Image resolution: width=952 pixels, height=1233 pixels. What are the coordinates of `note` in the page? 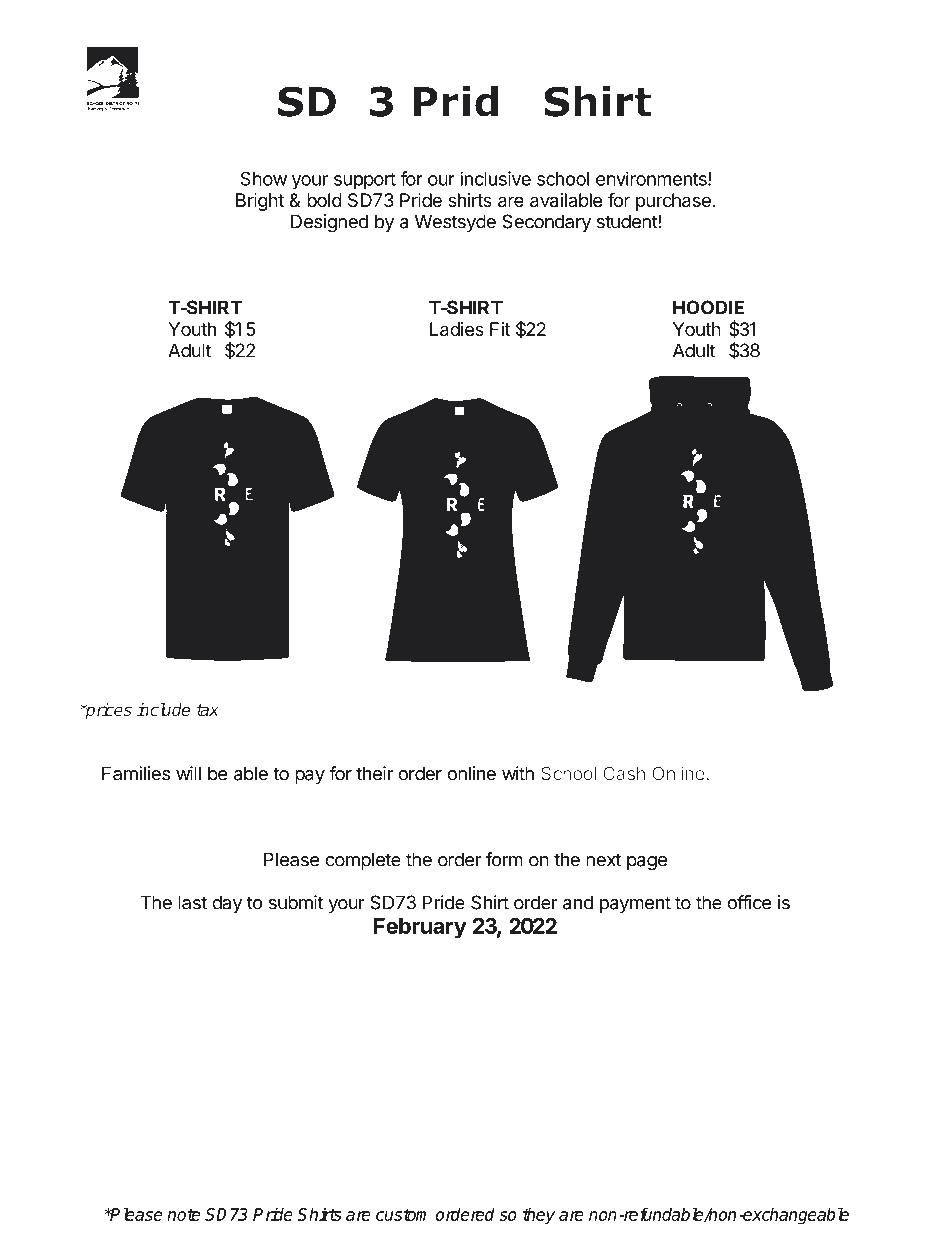 It's located at (183, 1214).
